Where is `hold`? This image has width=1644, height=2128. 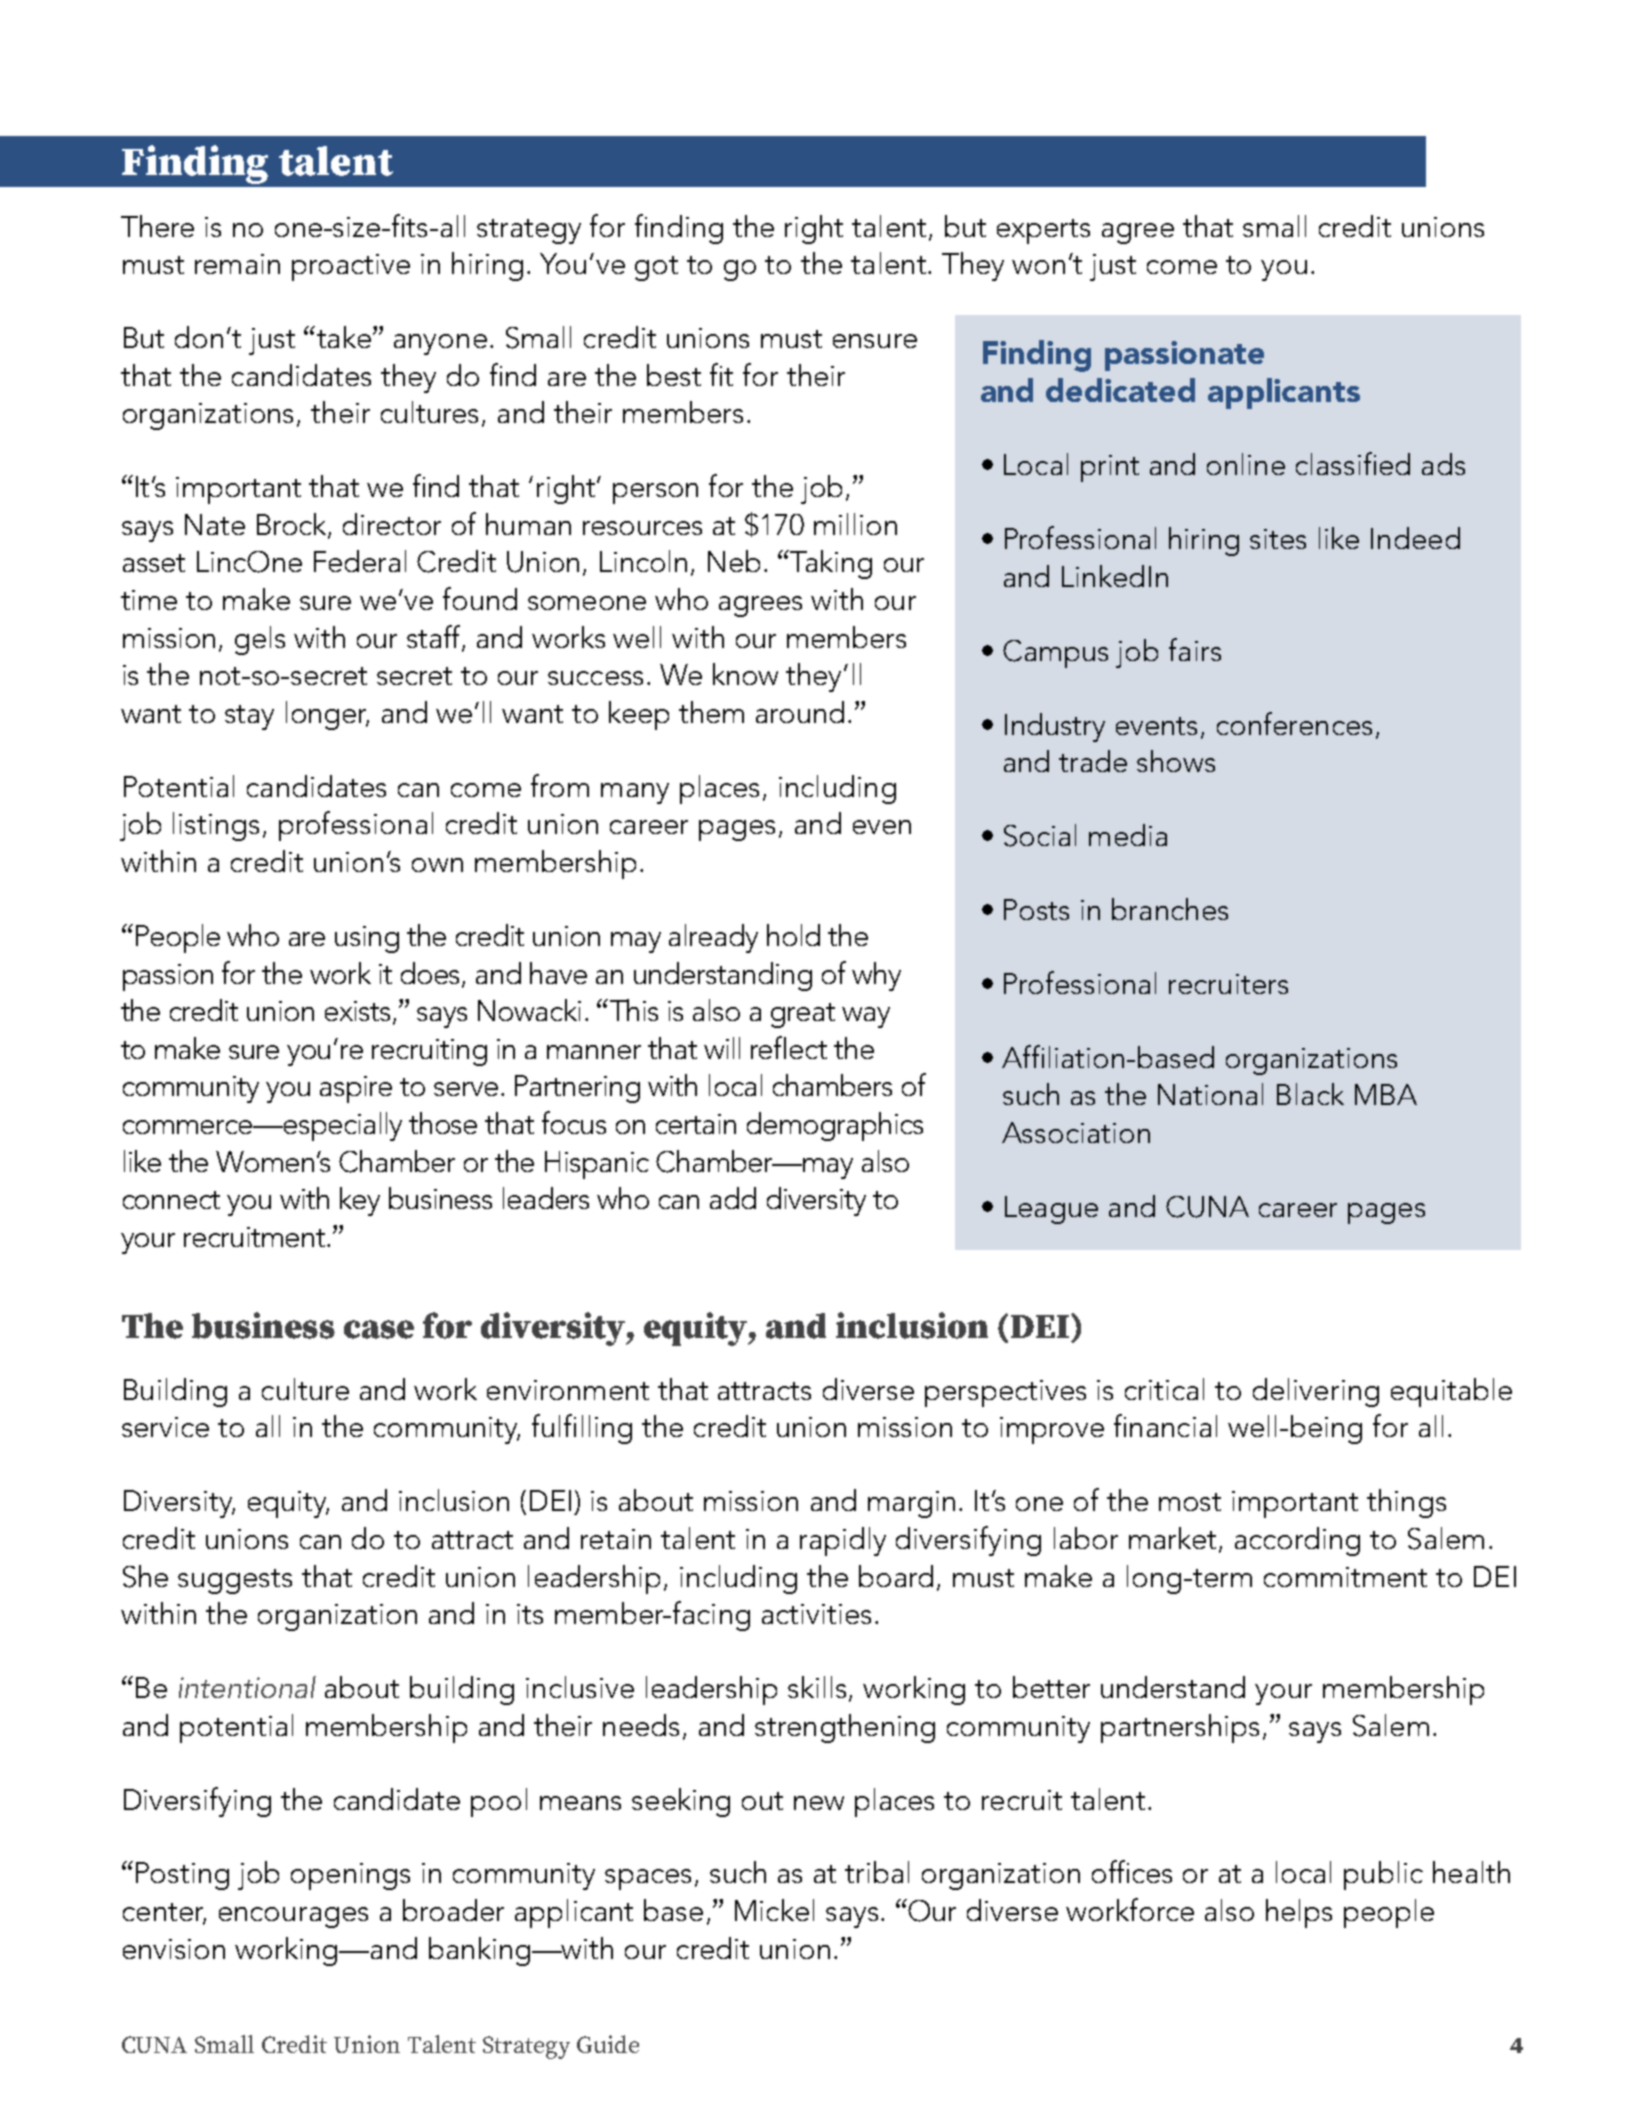
hold is located at coordinates (793, 935).
